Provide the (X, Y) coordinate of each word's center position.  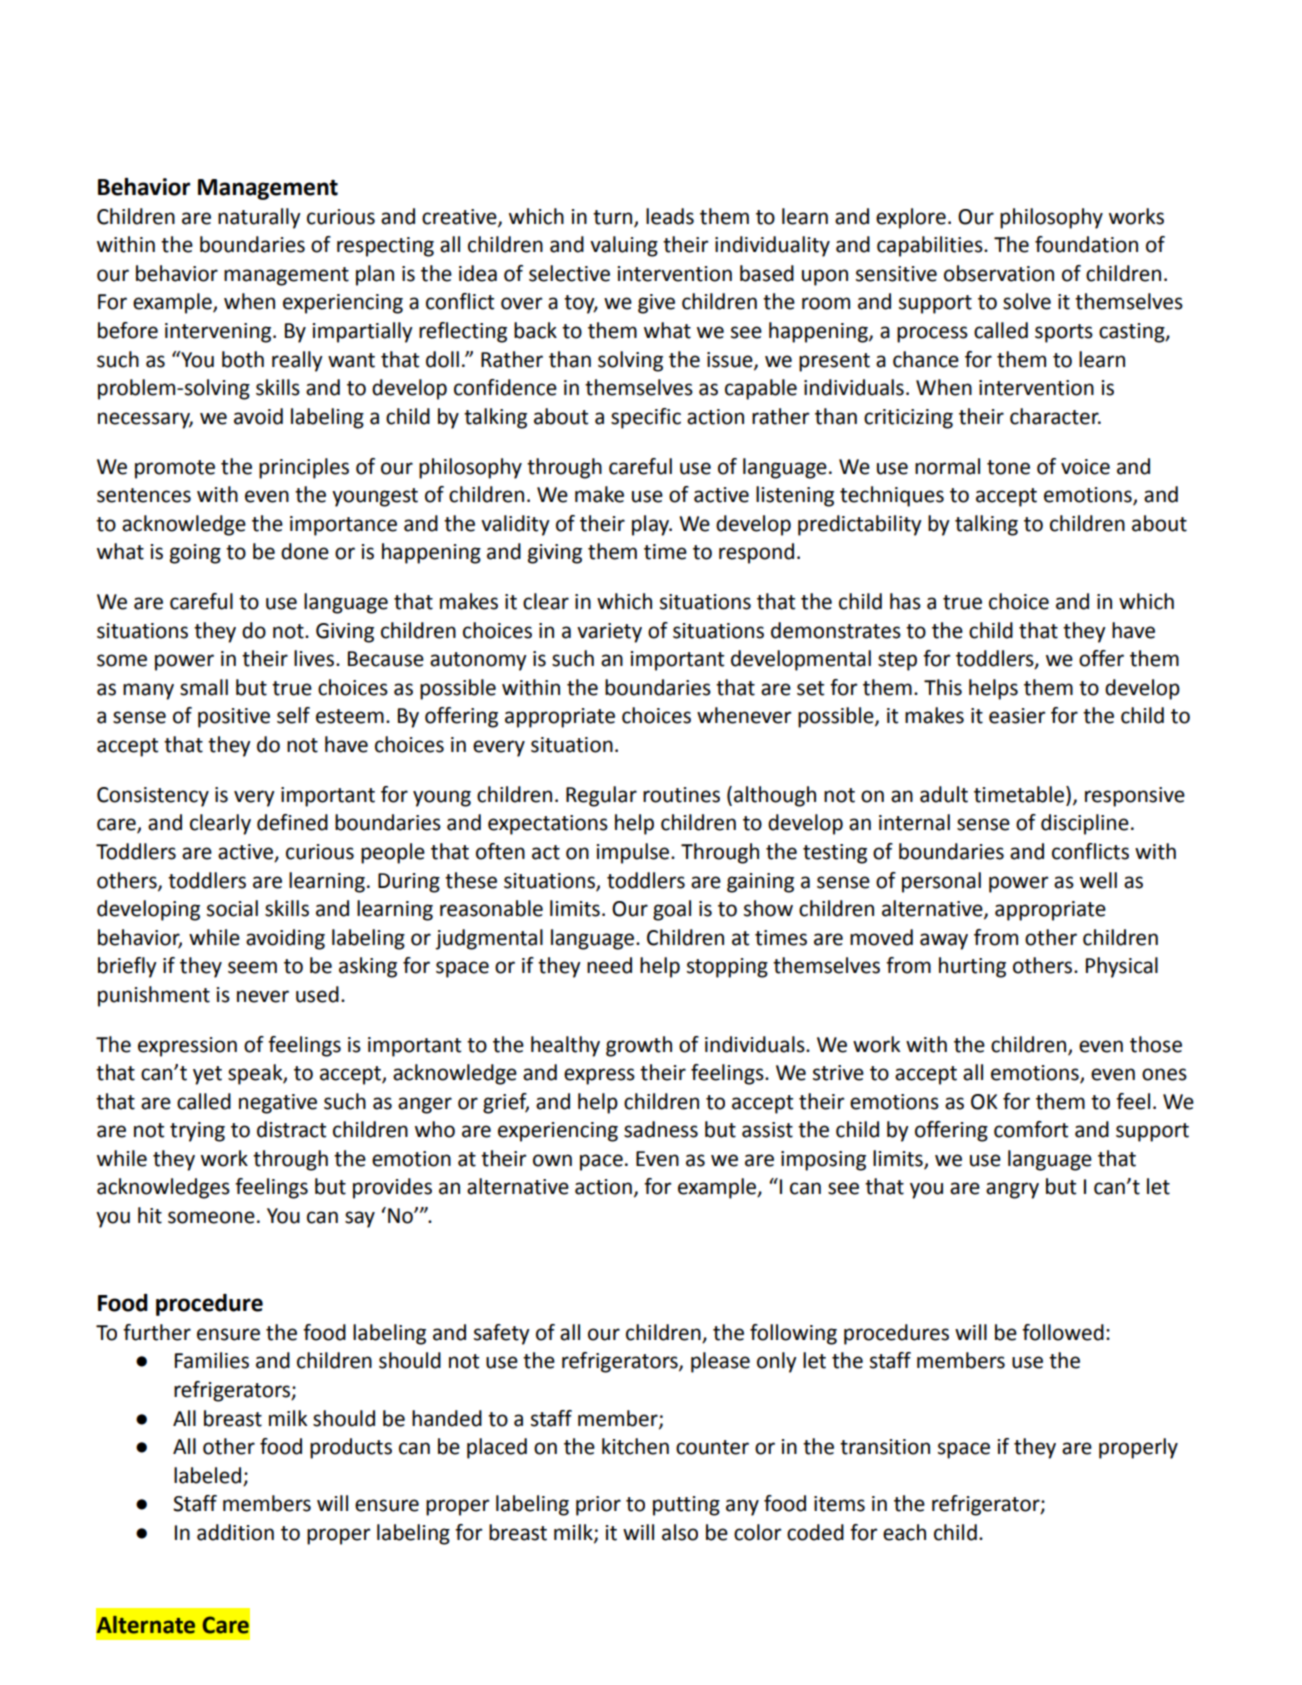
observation (999, 273)
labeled (207, 1475)
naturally (259, 218)
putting (686, 1506)
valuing (624, 246)
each (904, 1532)
